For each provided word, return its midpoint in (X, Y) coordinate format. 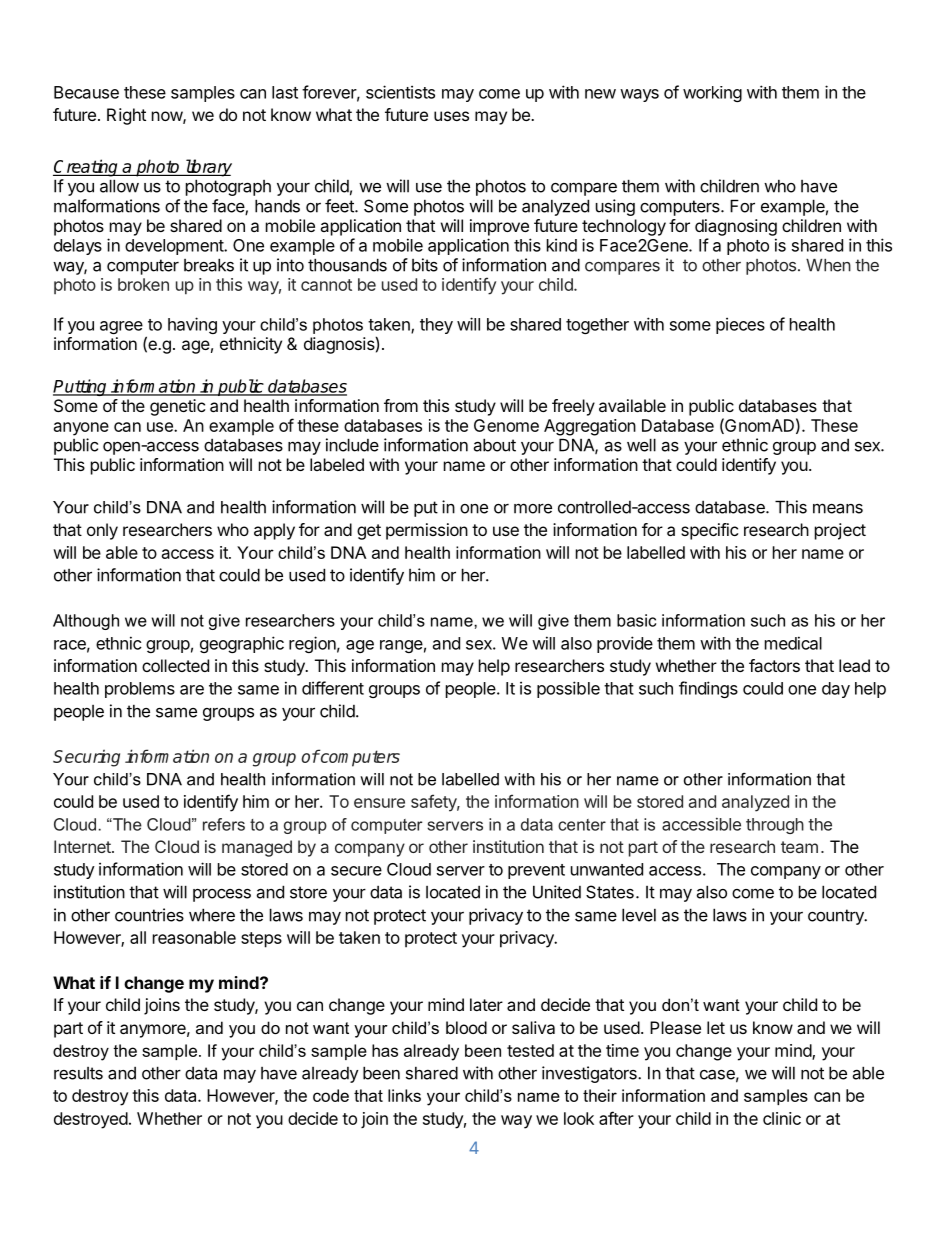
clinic (782, 1118)
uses (451, 116)
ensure (379, 803)
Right (126, 116)
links (404, 1095)
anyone (81, 429)
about (495, 445)
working (712, 94)
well (641, 445)
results (78, 1073)
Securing (86, 758)
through (775, 826)
